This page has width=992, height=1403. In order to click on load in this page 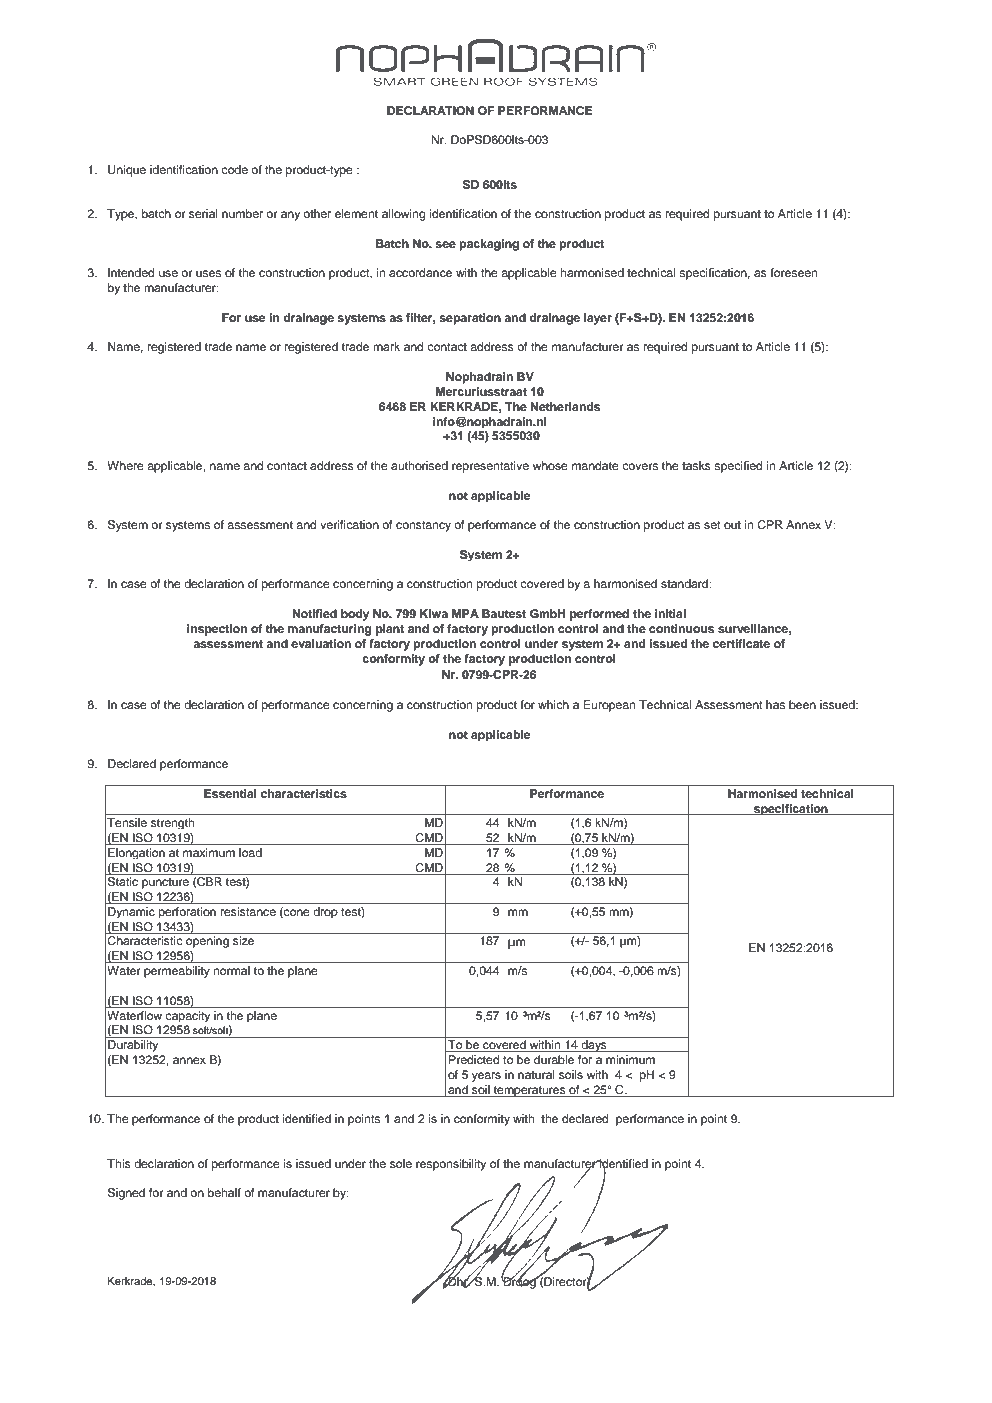, I will do `click(250, 852)`.
